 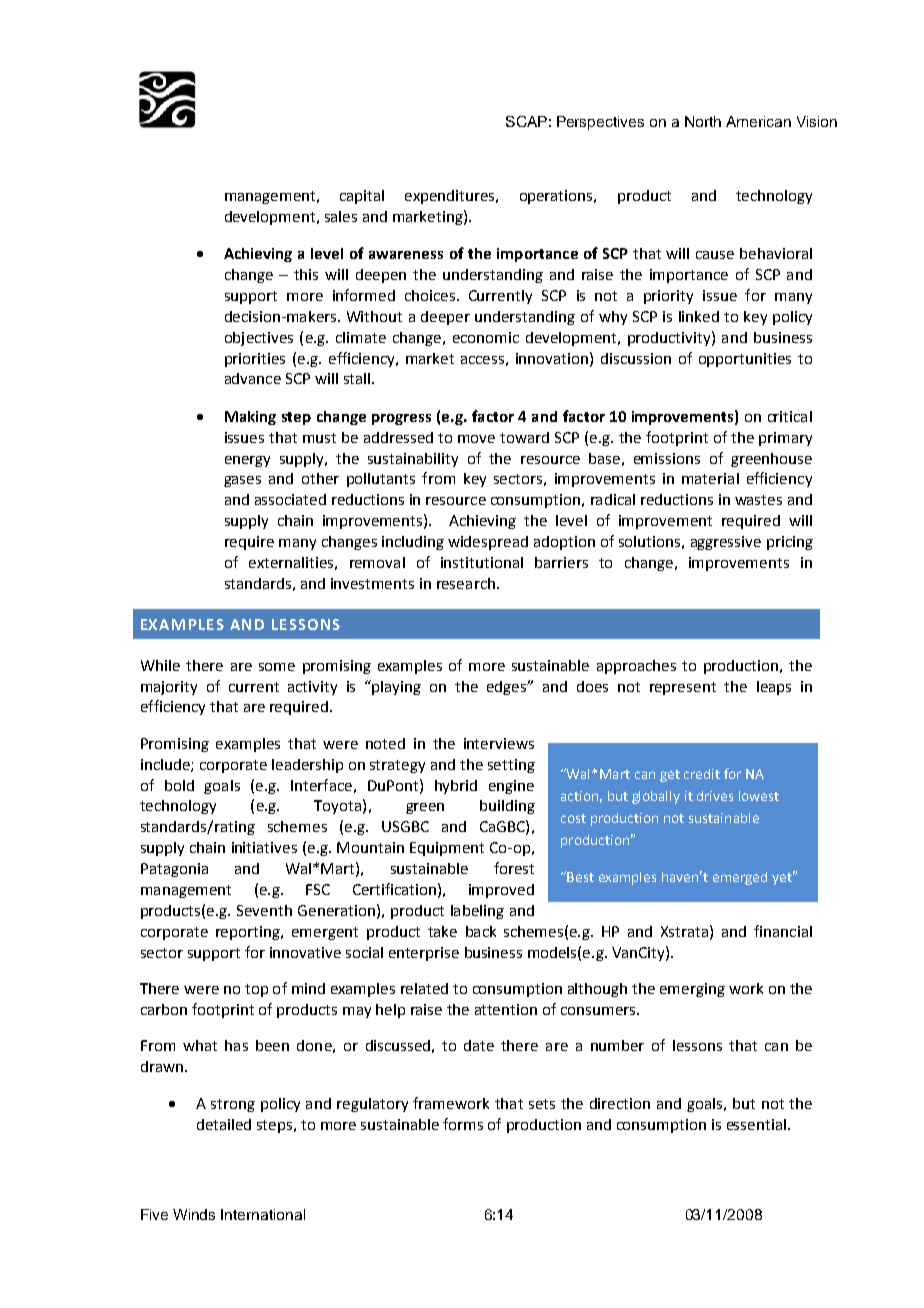 I want to click on Making, so click(x=250, y=418).
